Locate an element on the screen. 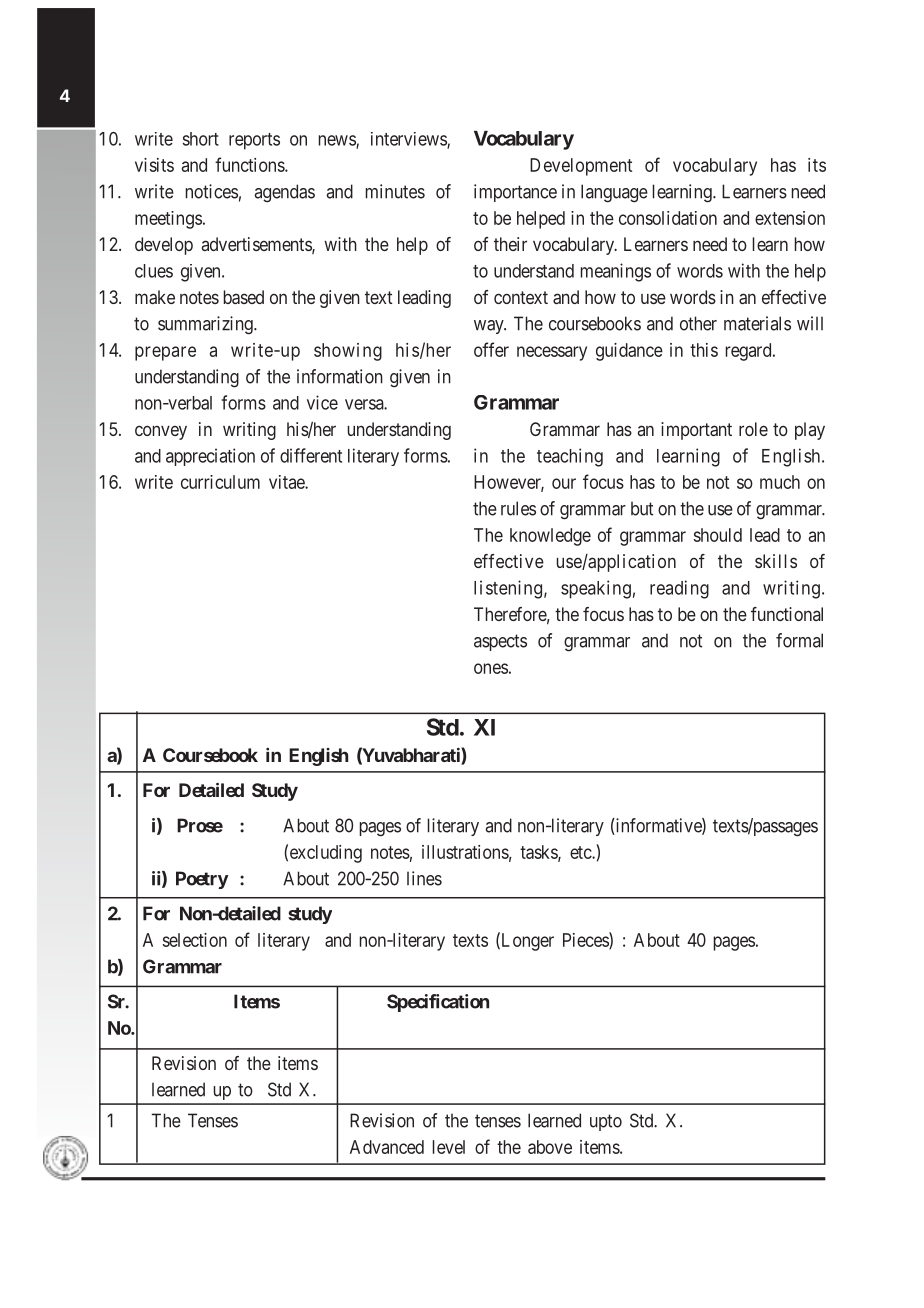 The width and height of the screenshot is (924, 1308). functions is located at coordinates (250, 164).
